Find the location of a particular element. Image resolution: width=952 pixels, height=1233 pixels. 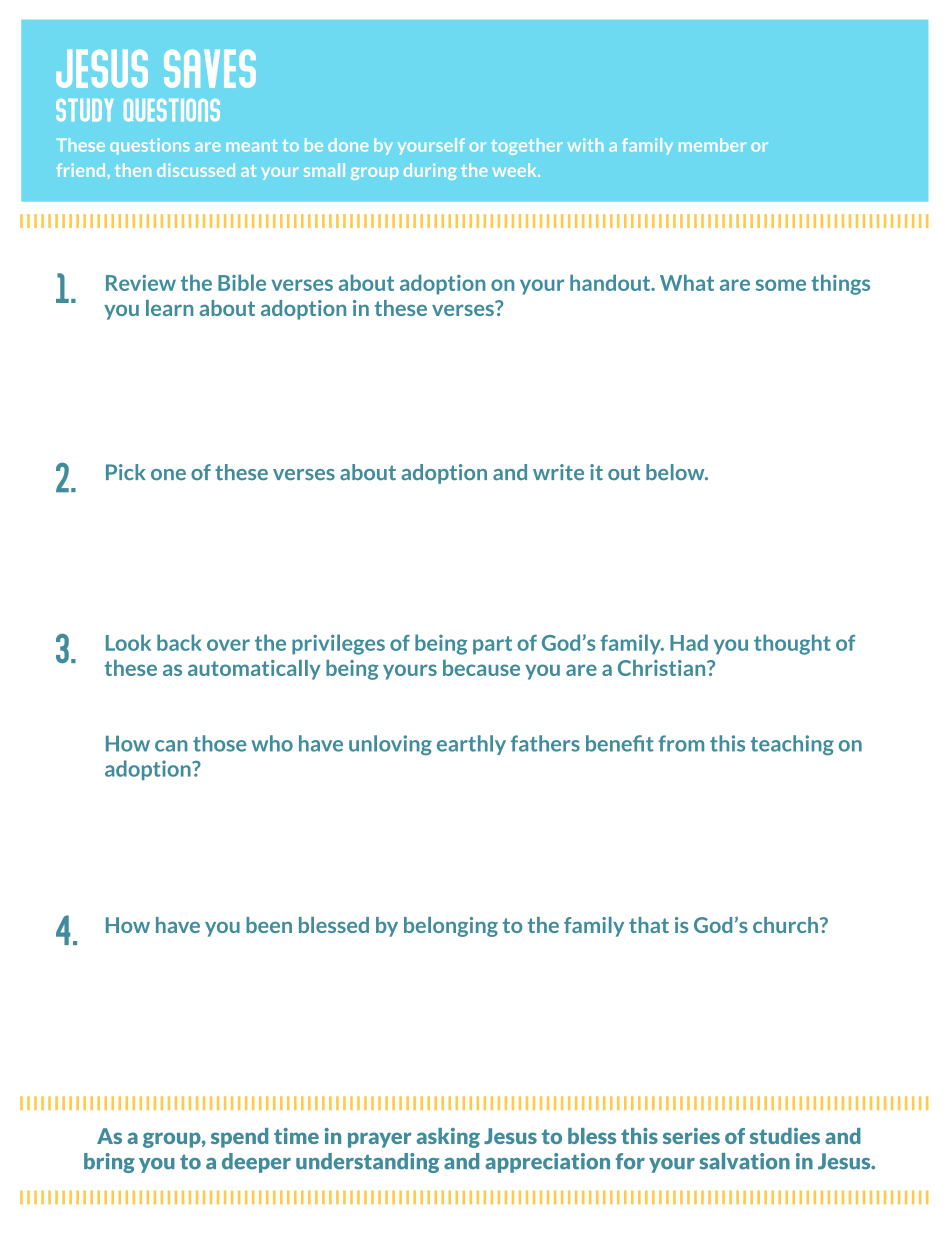

handout is located at coordinates (611, 282).
